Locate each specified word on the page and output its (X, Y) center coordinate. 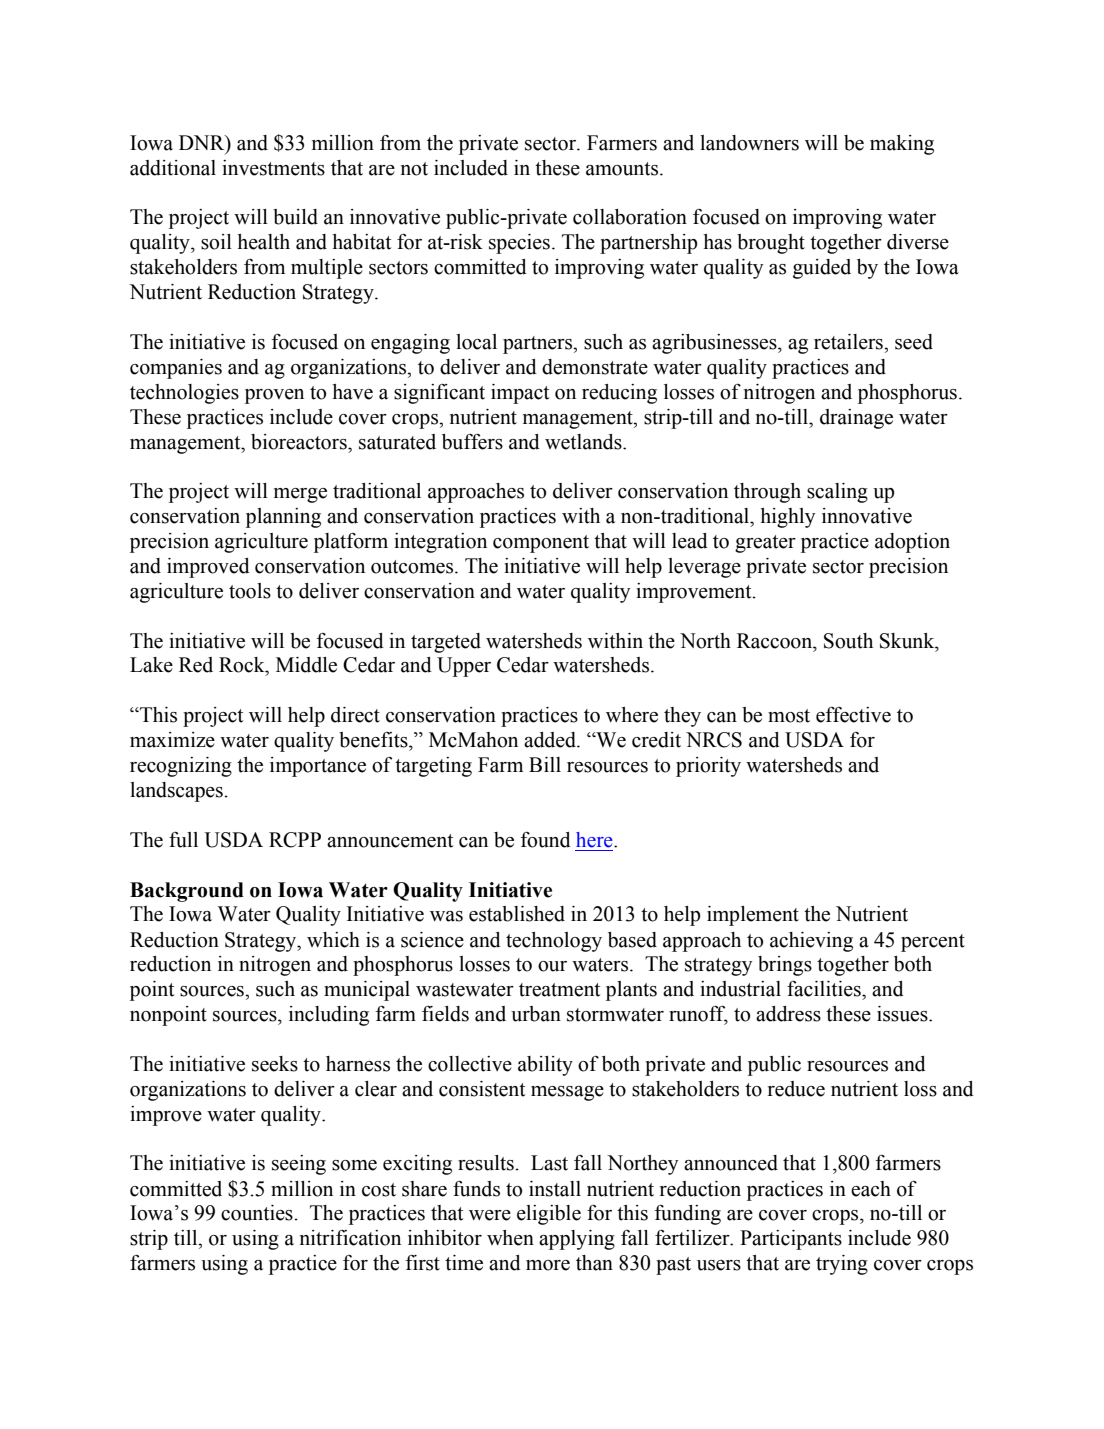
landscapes (177, 792)
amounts (623, 169)
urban (536, 1014)
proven (274, 396)
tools (250, 591)
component (541, 544)
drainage (856, 419)
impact (520, 394)
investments (273, 168)
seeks (275, 1064)
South (848, 641)
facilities (825, 989)
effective (853, 715)
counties (258, 1213)
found (546, 840)
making (902, 145)
